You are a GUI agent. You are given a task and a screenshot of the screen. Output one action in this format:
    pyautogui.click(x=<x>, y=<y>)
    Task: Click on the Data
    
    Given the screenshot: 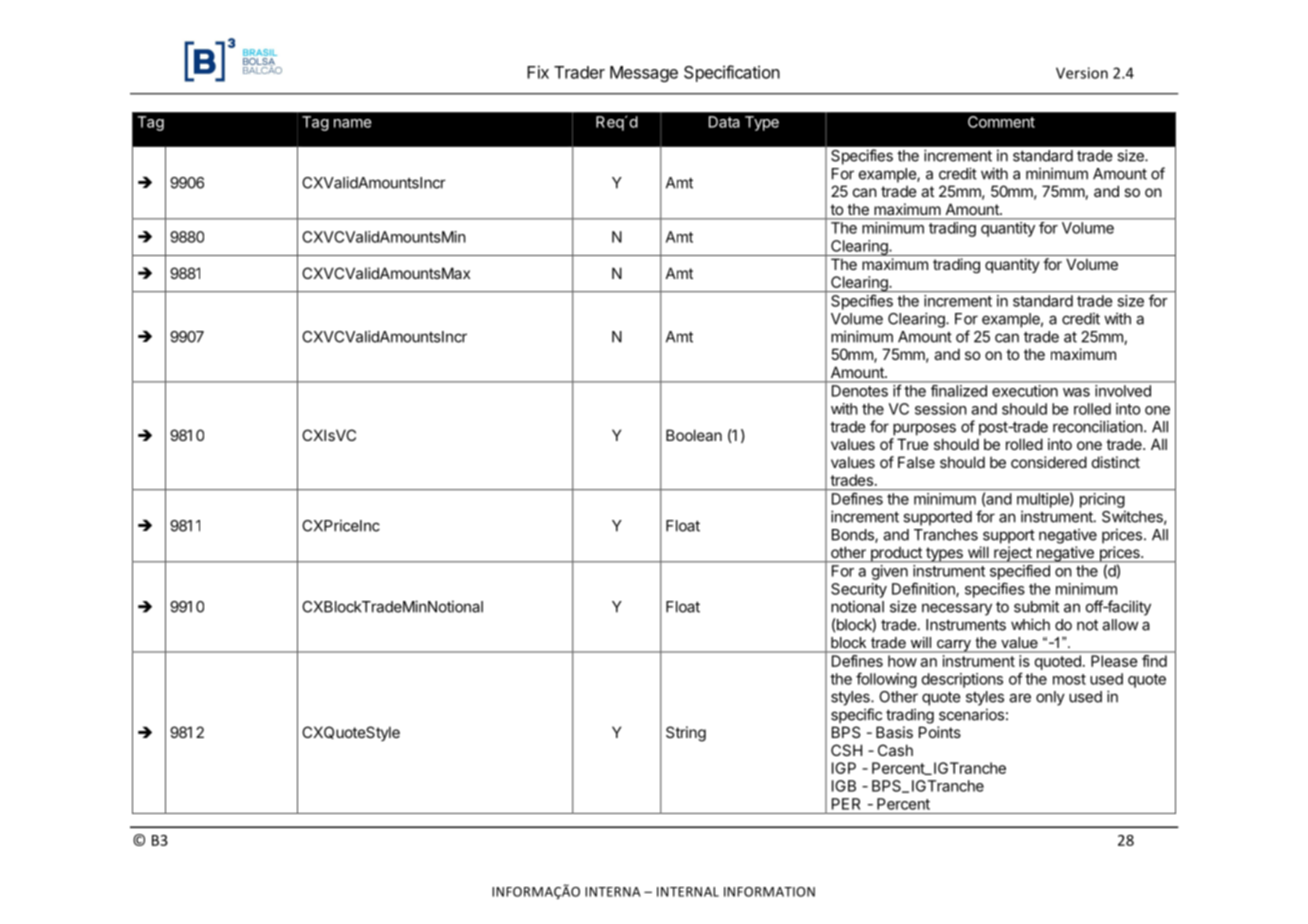 What is the action you would take?
    pyautogui.click(x=724, y=122)
